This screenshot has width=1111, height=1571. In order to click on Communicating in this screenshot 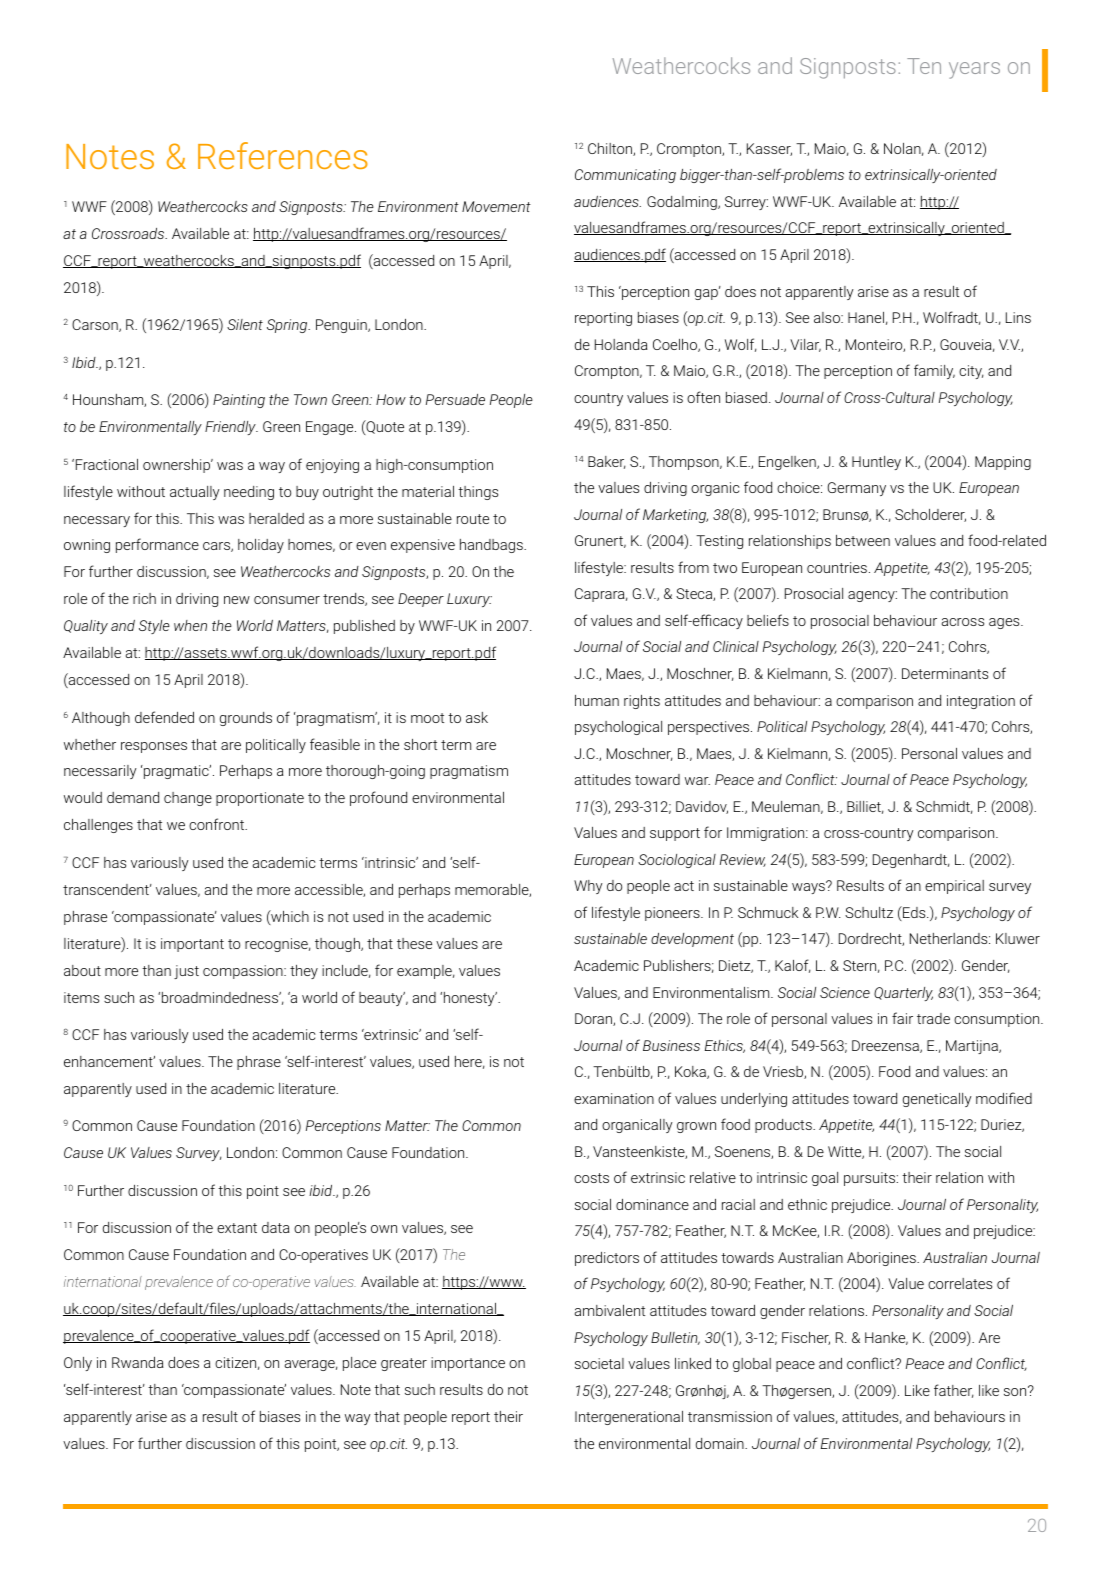, I will do `click(625, 176)`.
